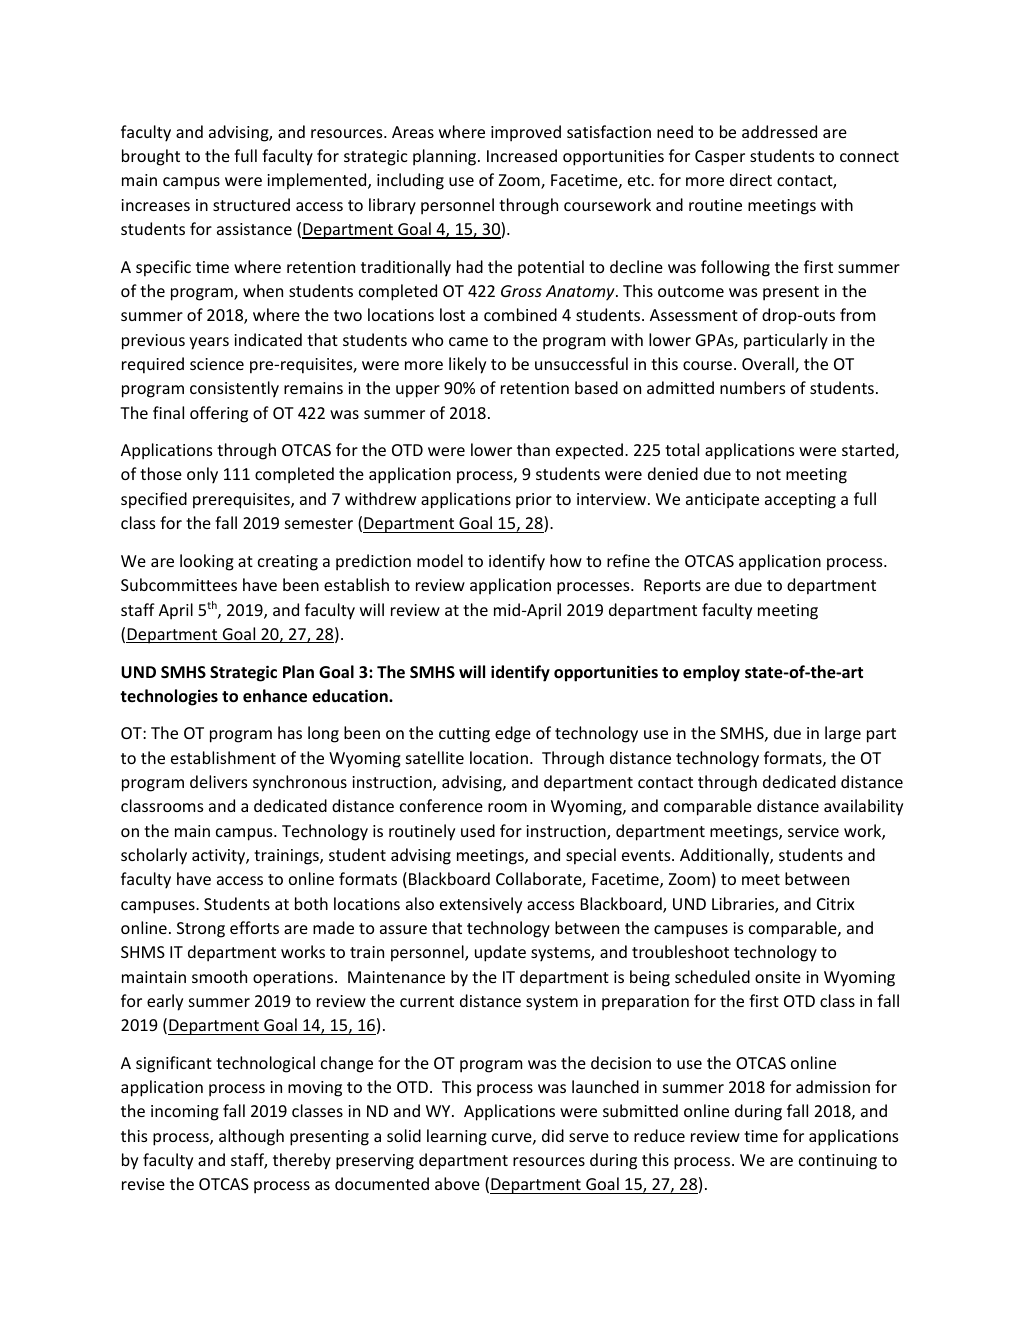 The height and width of the screenshot is (1328, 1026). What do you see at coordinates (251, 204) in the screenshot?
I see `structured` at bounding box center [251, 204].
